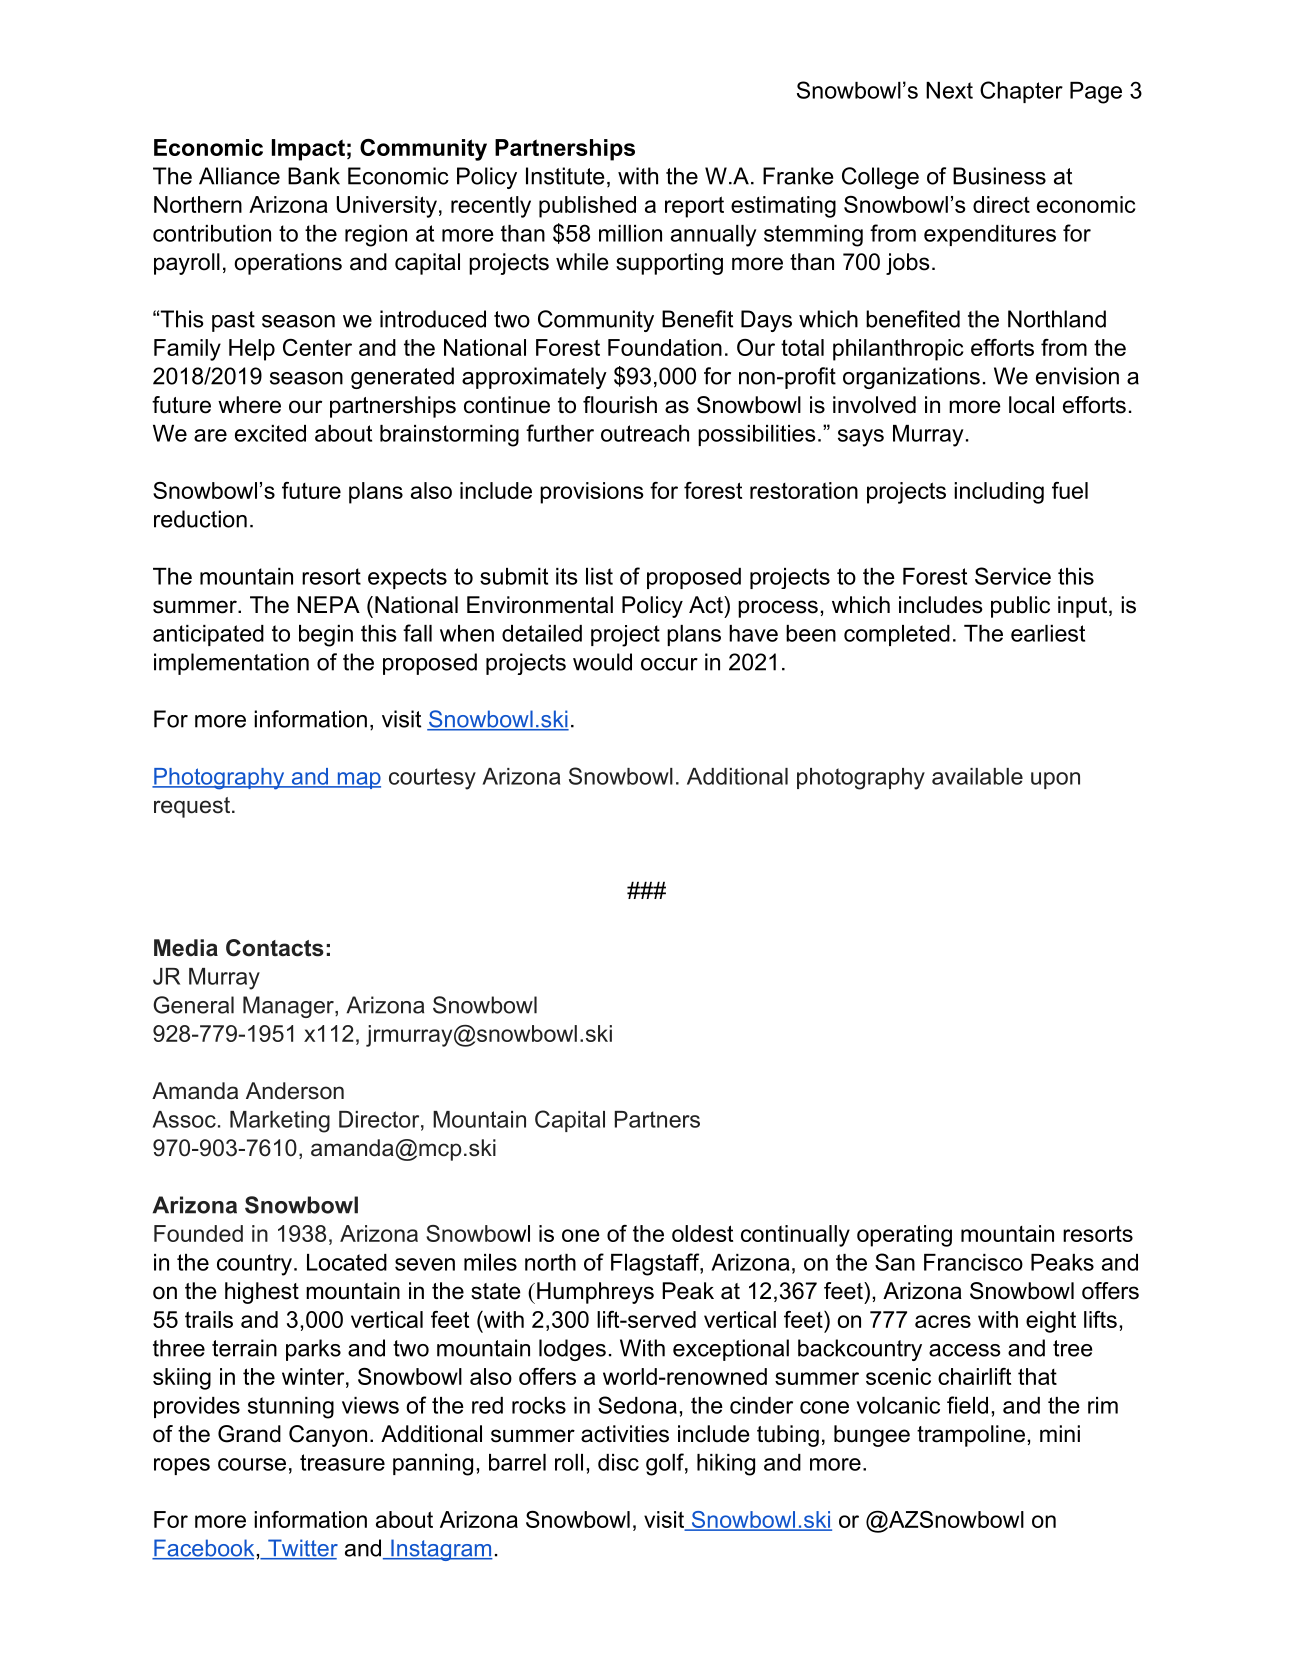 The height and width of the screenshot is (1677, 1296). Describe the element at coordinates (999, 176) in the screenshot. I see `Business` at that location.
